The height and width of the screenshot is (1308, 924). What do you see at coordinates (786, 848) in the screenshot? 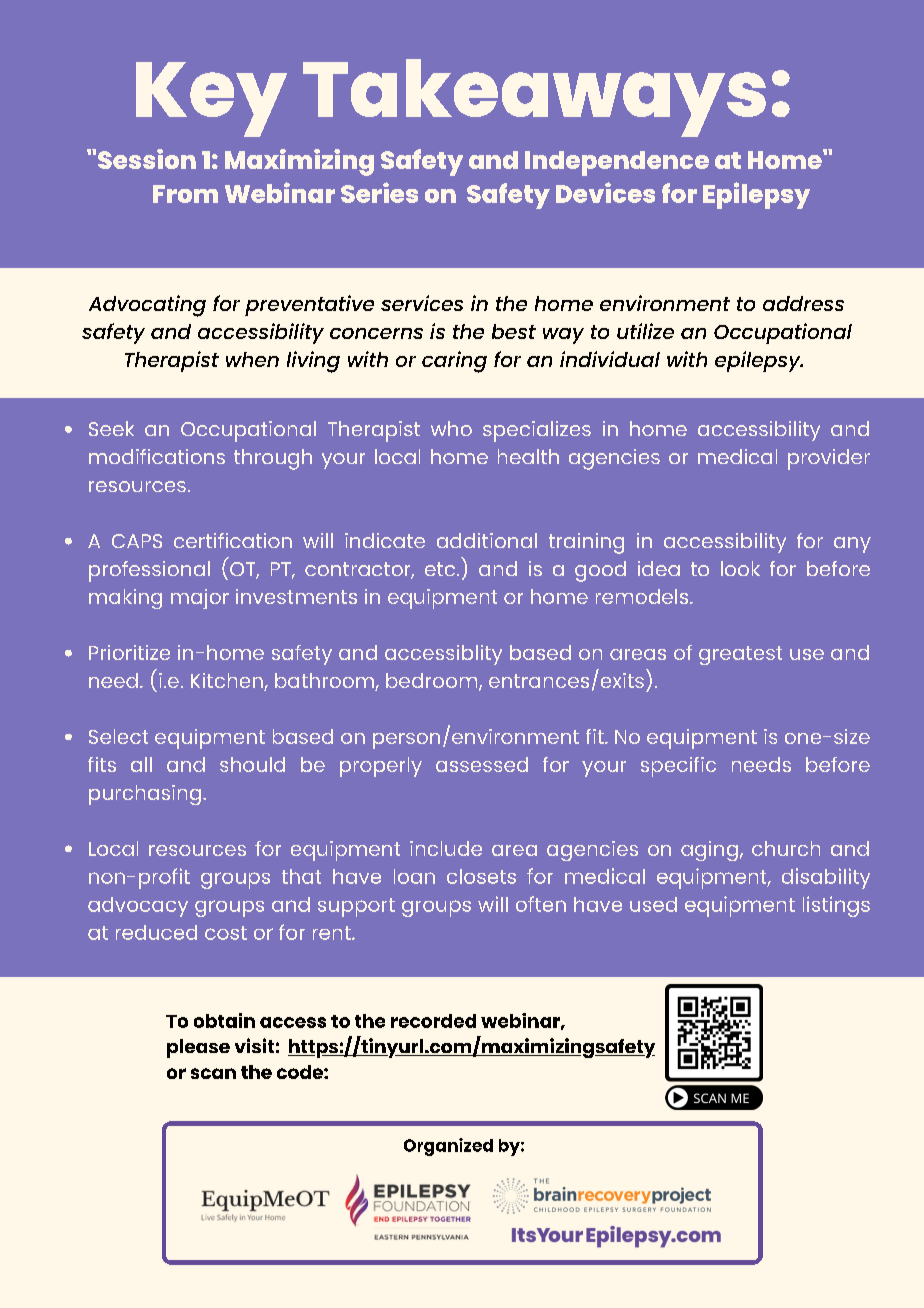
I see `church` at bounding box center [786, 848].
